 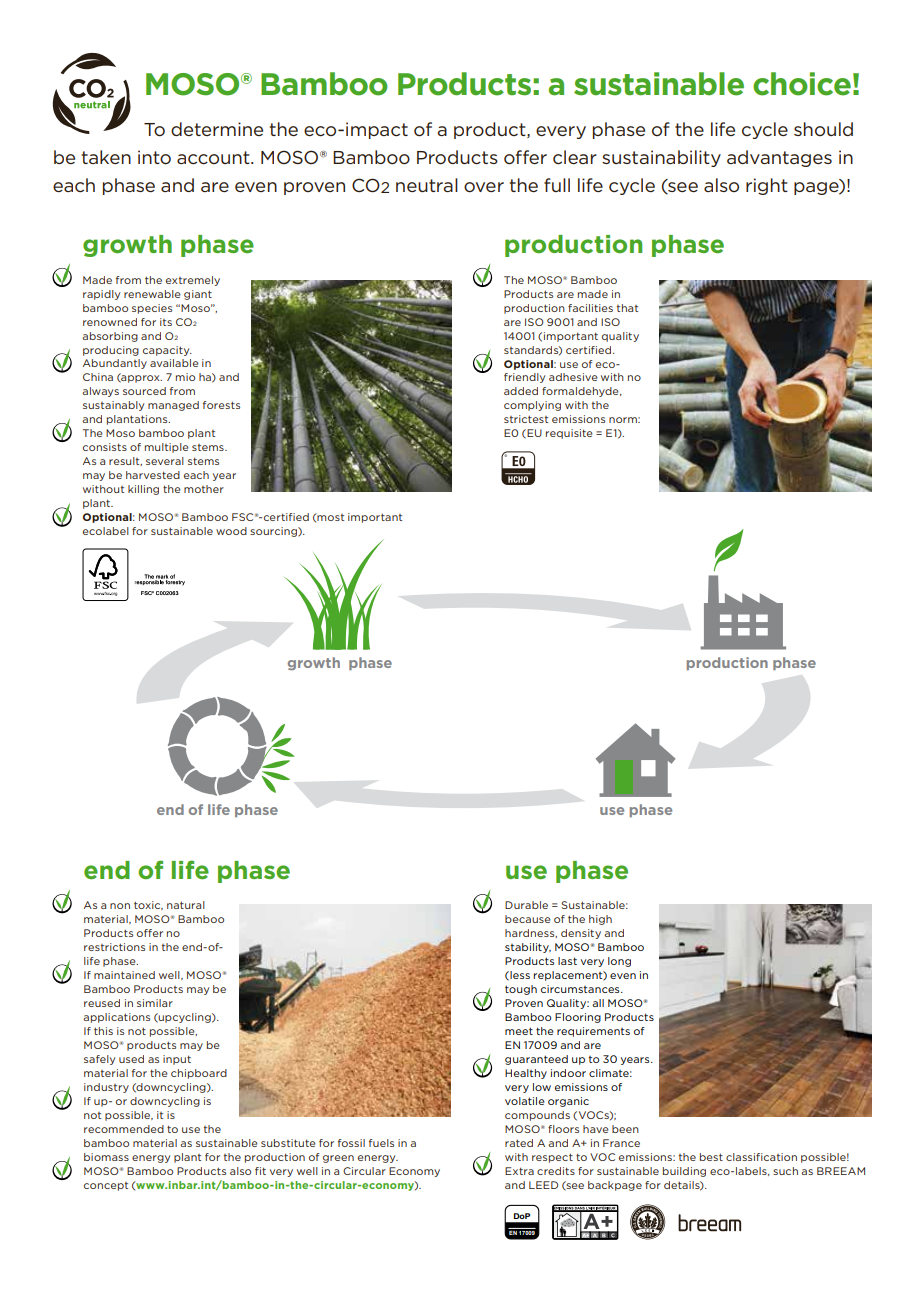 What do you see at coordinates (231, 531) in the document?
I see `wood` at bounding box center [231, 531].
